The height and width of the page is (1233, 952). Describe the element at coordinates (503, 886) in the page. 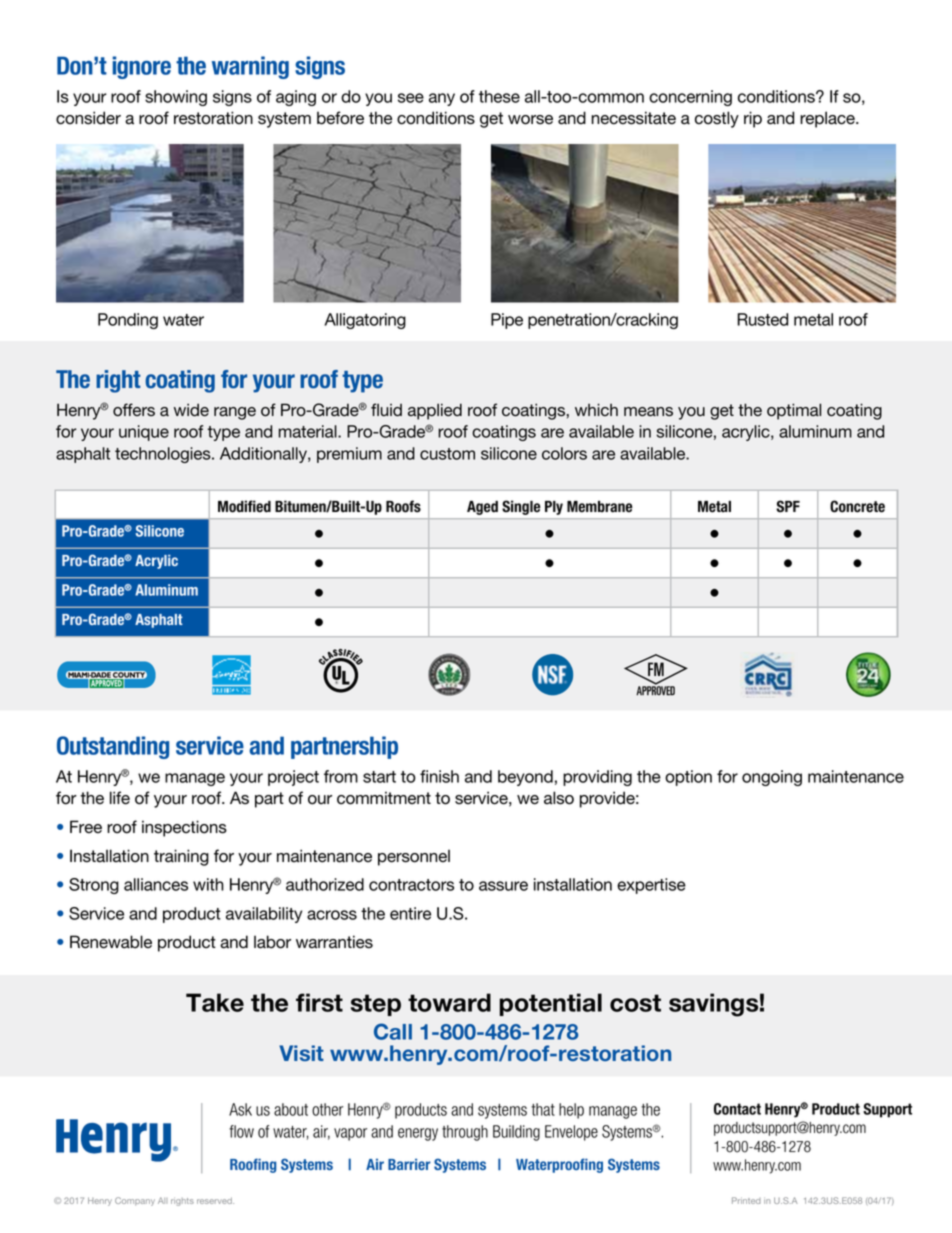

I see `assure` at that location.
